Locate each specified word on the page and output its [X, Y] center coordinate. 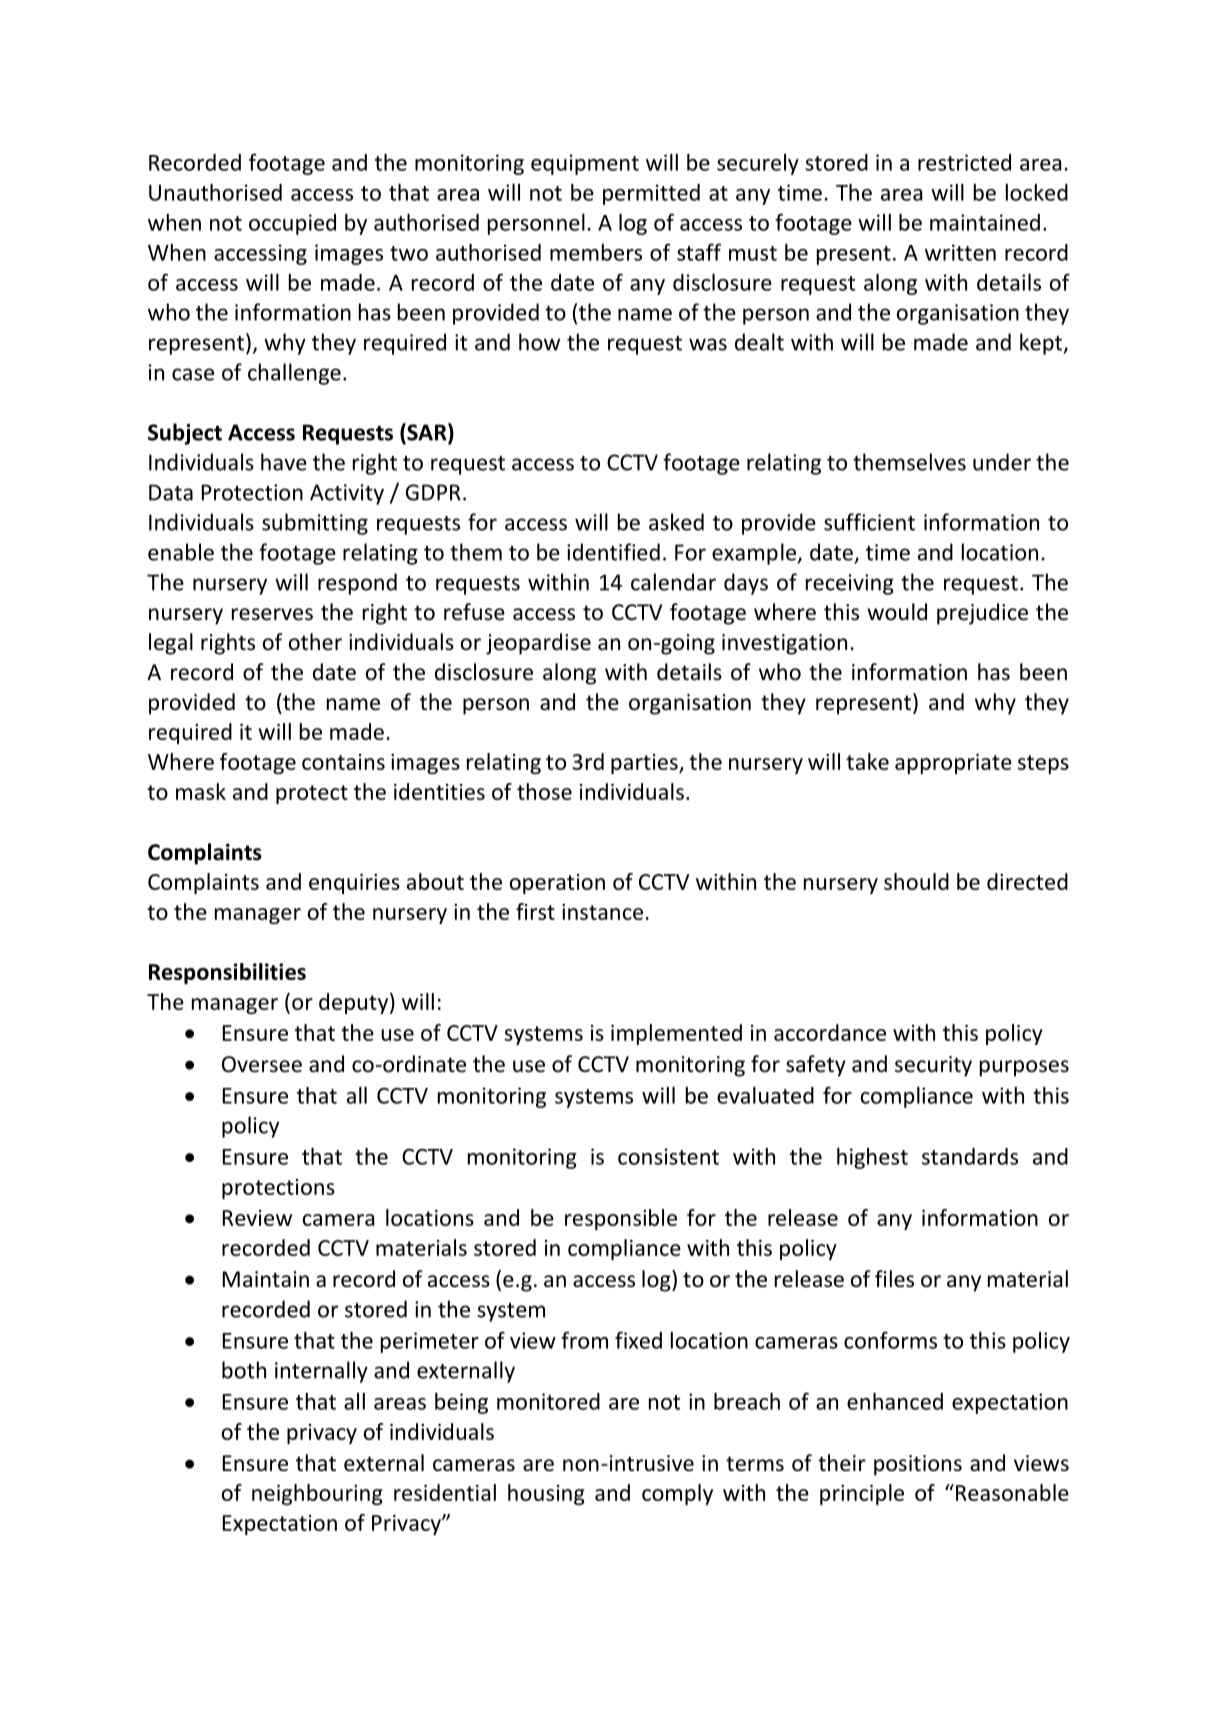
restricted [964, 162]
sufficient [869, 522]
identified [613, 552]
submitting [315, 524]
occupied [292, 224]
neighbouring [317, 1494]
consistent [668, 1156]
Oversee [262, 1064]
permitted [651, 194]
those [544, 791]
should [916, 881]
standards [970, 1156]
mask [201, 791]
